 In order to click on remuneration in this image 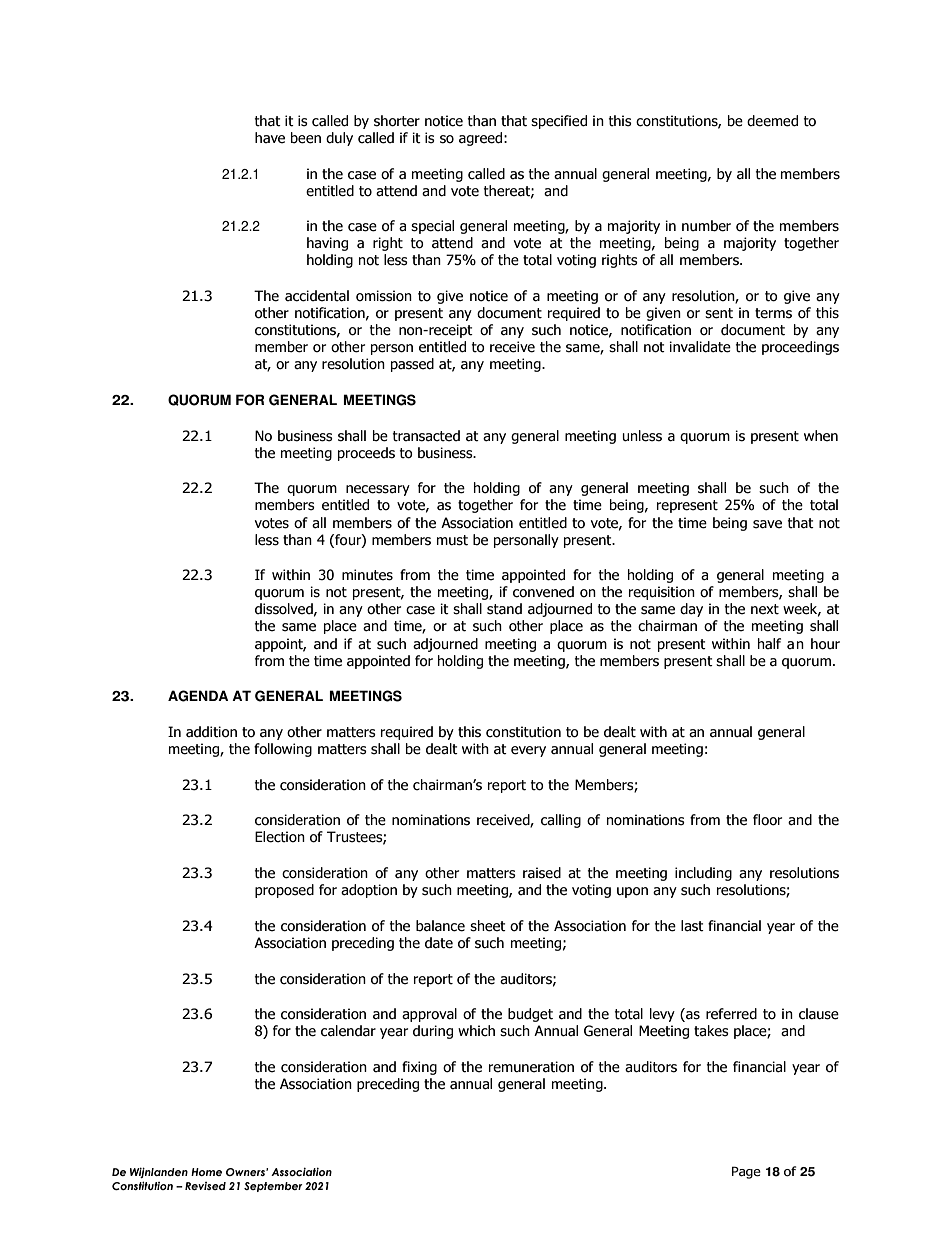, I will do `click(531, 1067)`.
